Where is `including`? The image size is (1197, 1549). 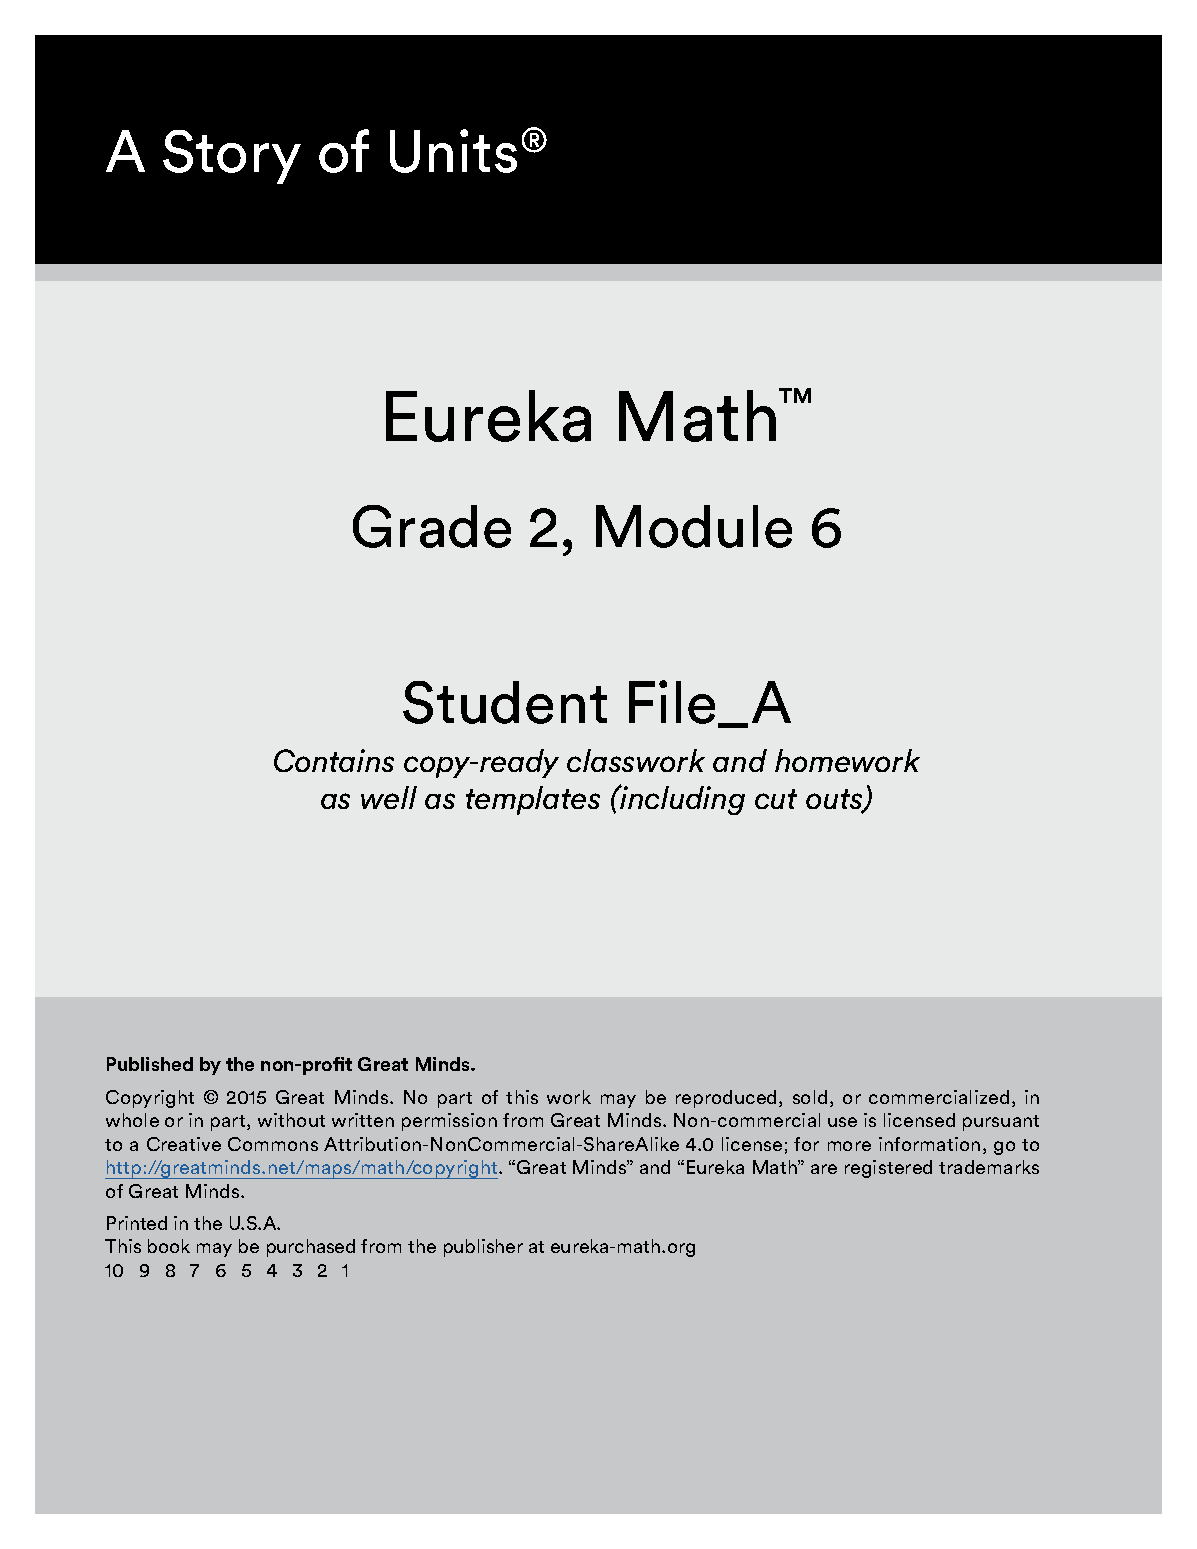
including is located at coordinates (681, 800).
